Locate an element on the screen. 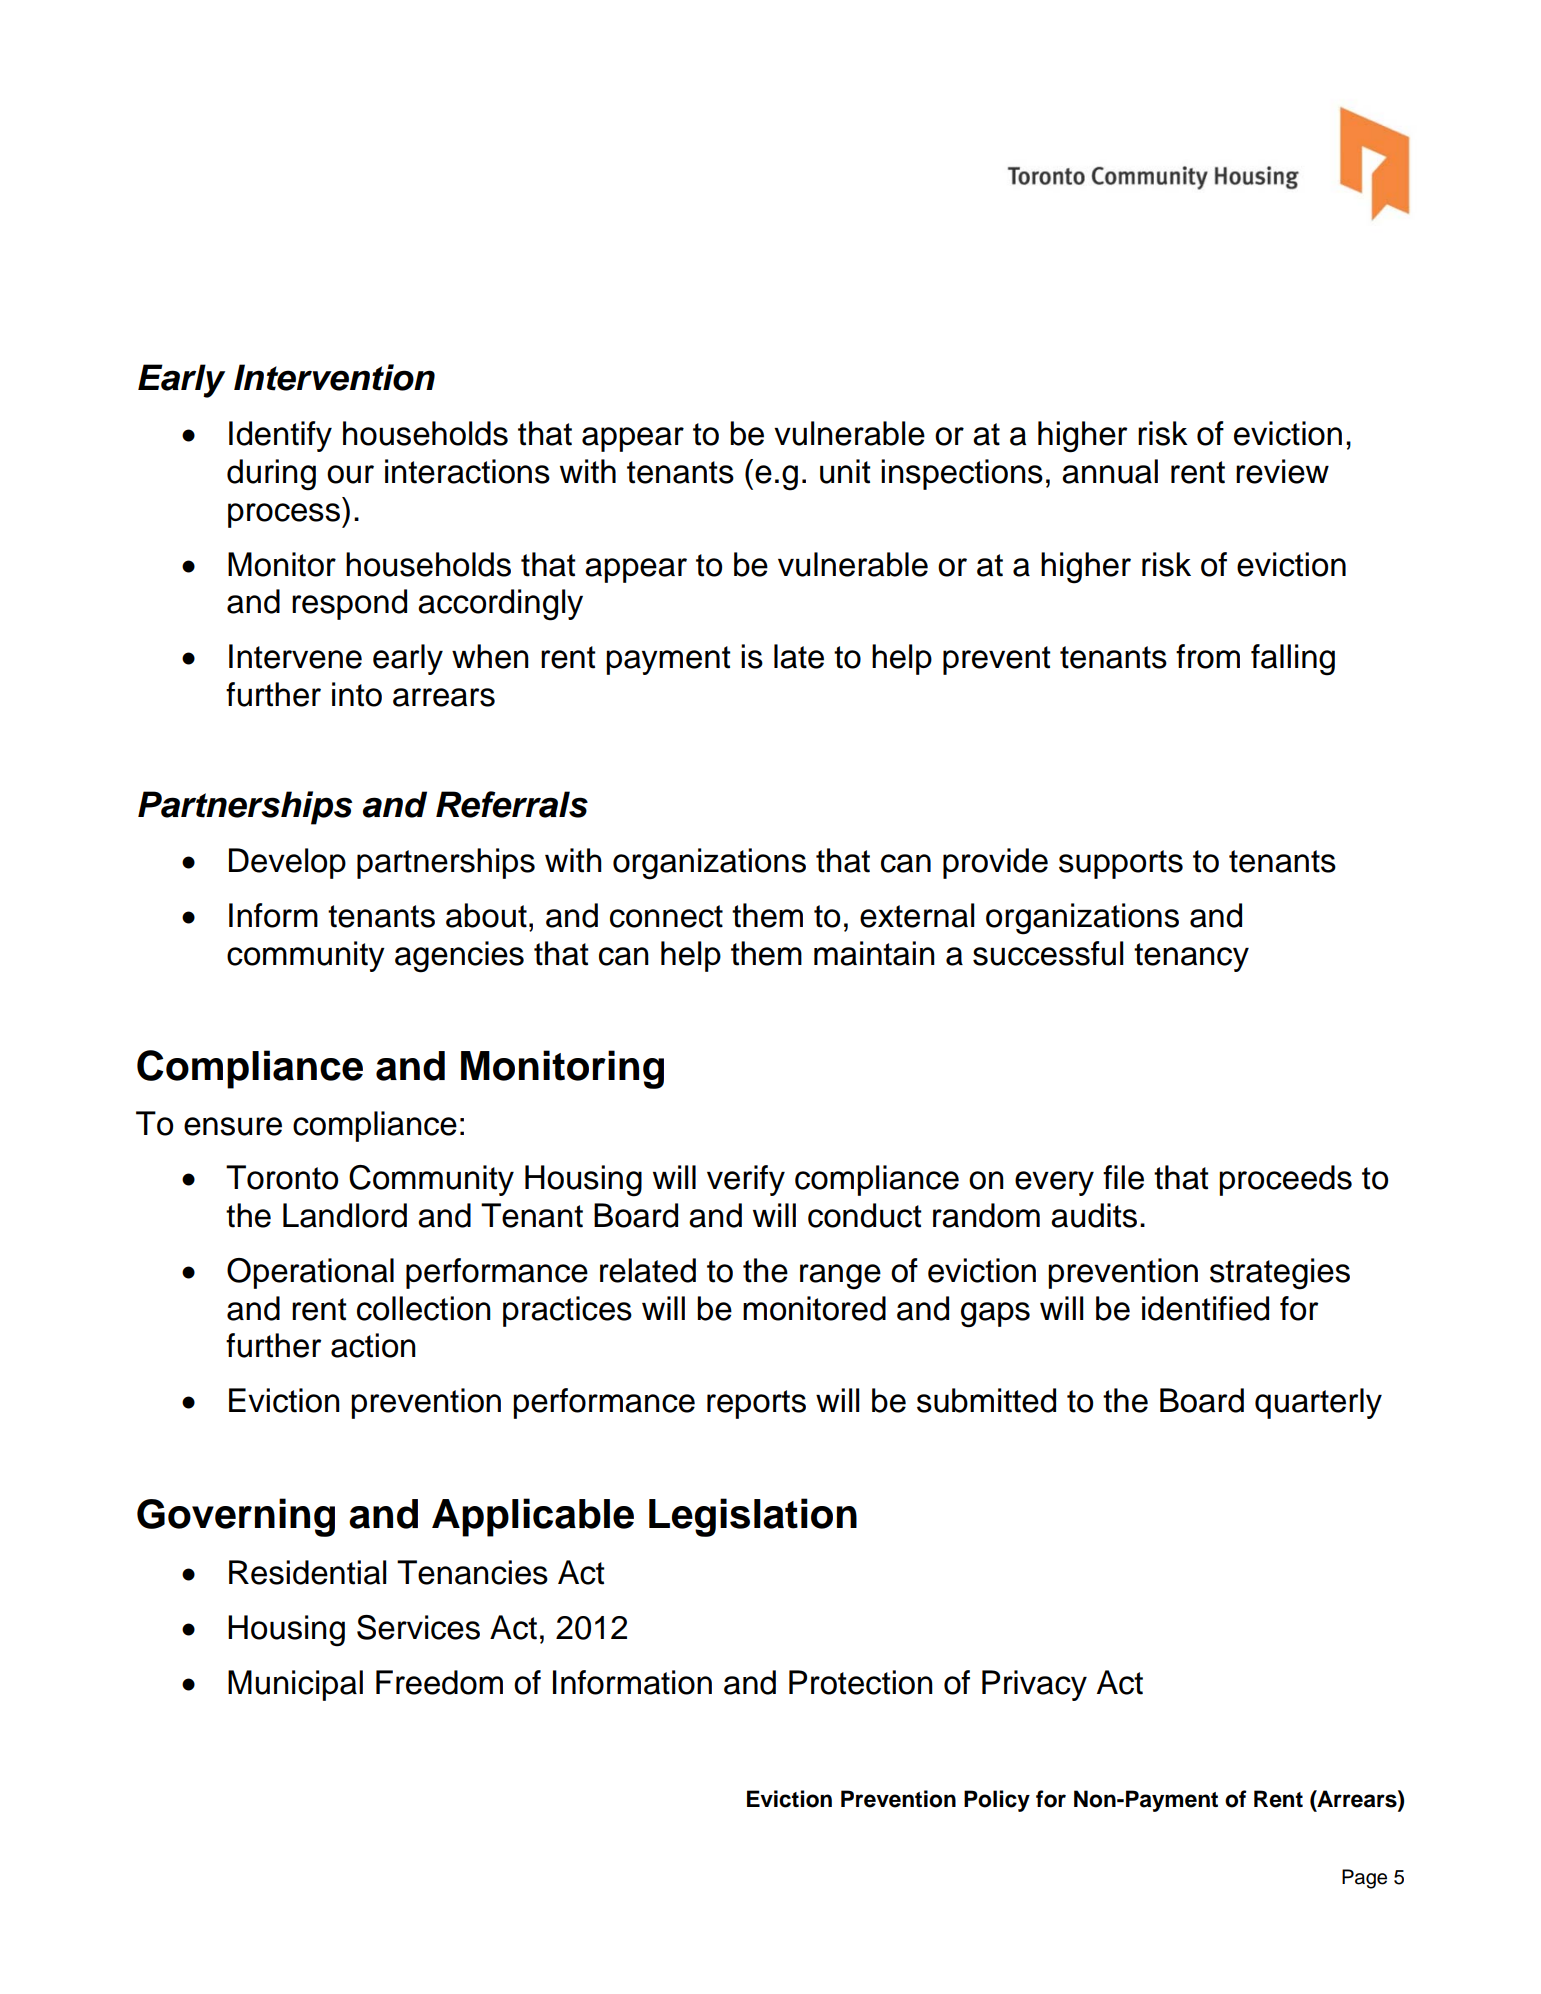  verify is located at coordinates (746, 1180).
